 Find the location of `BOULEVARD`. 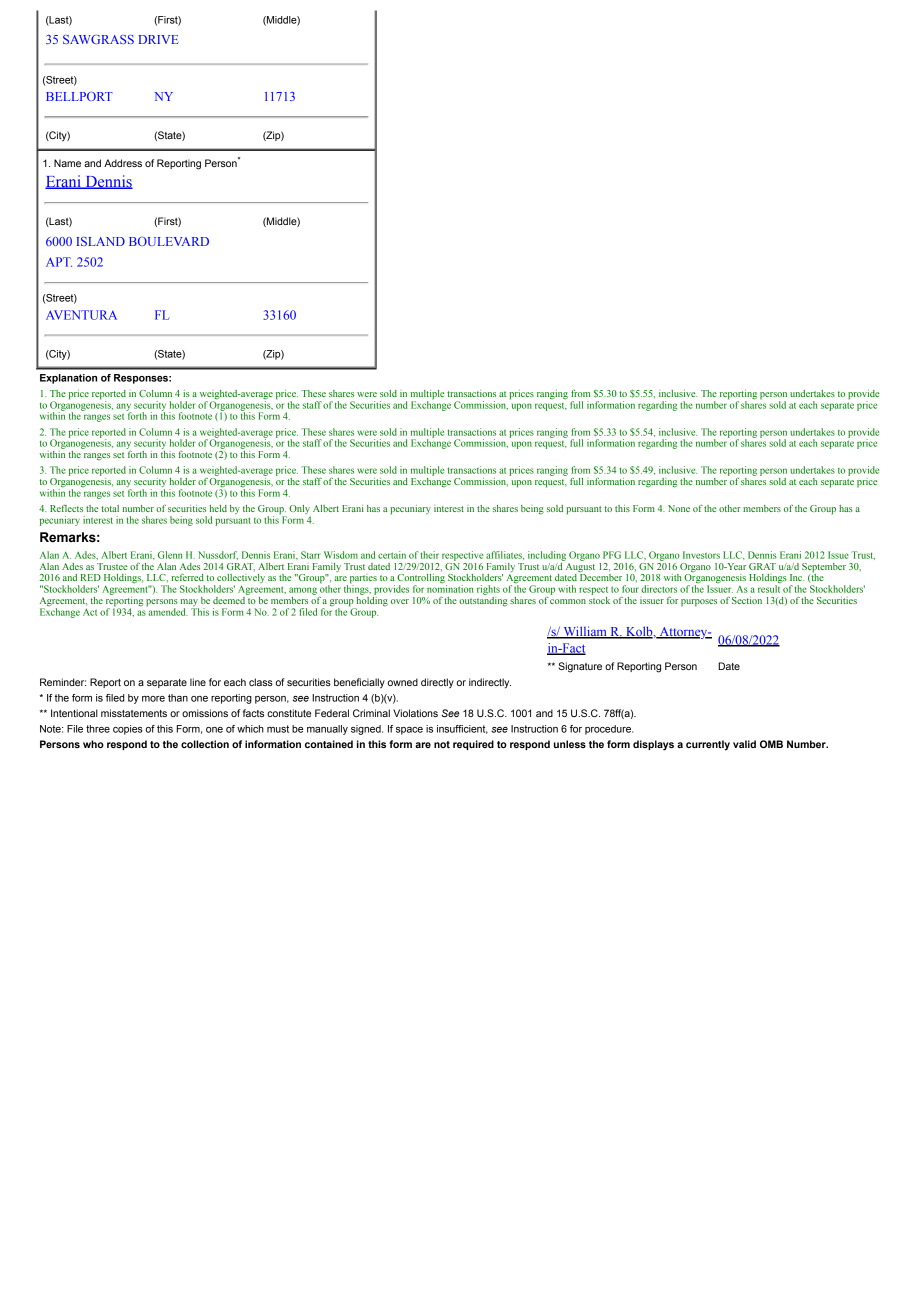

BOULEVARD is located at coordinates (169, 241).
